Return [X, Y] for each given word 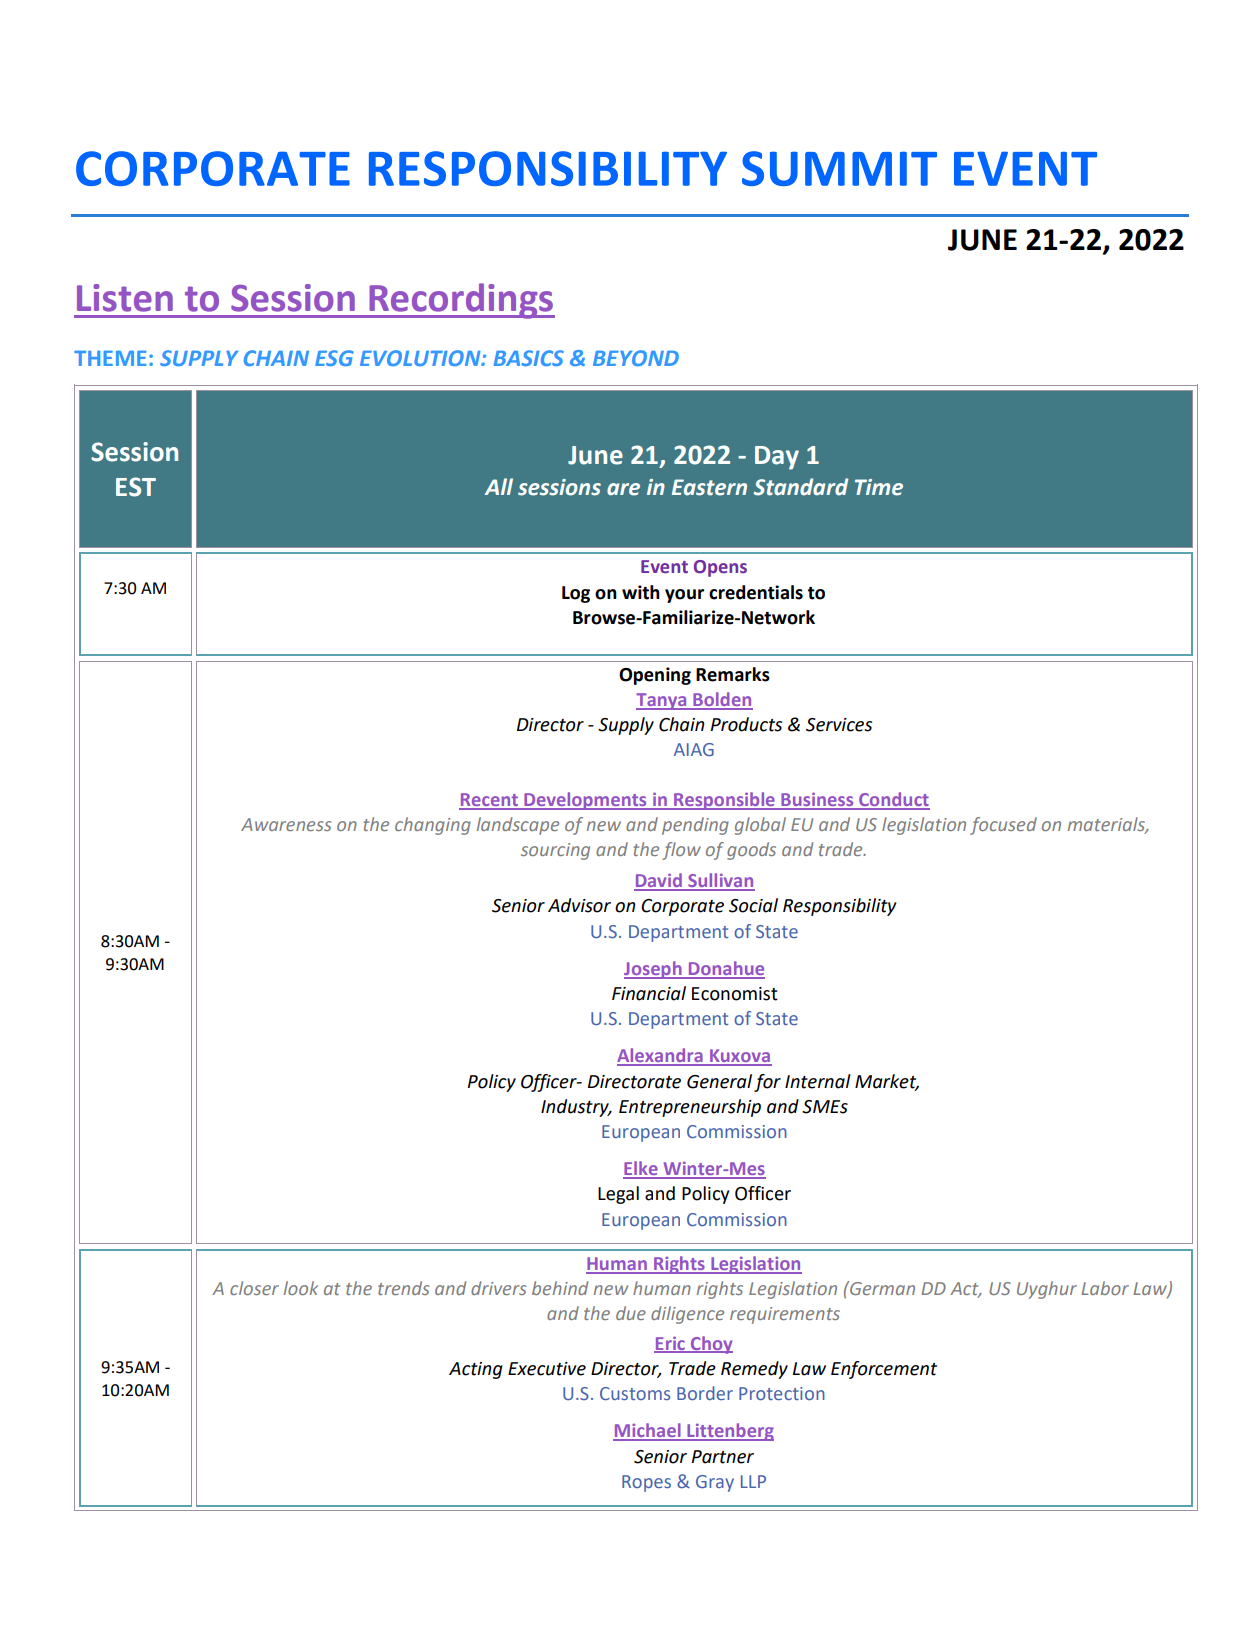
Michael [648, 1431]
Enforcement [884, 1370]
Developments [585, 801]
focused [1003, 826]
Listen [125, 298]
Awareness [286, 824]
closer [254, 1288]
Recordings [461, 301]
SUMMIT [839, 168]
